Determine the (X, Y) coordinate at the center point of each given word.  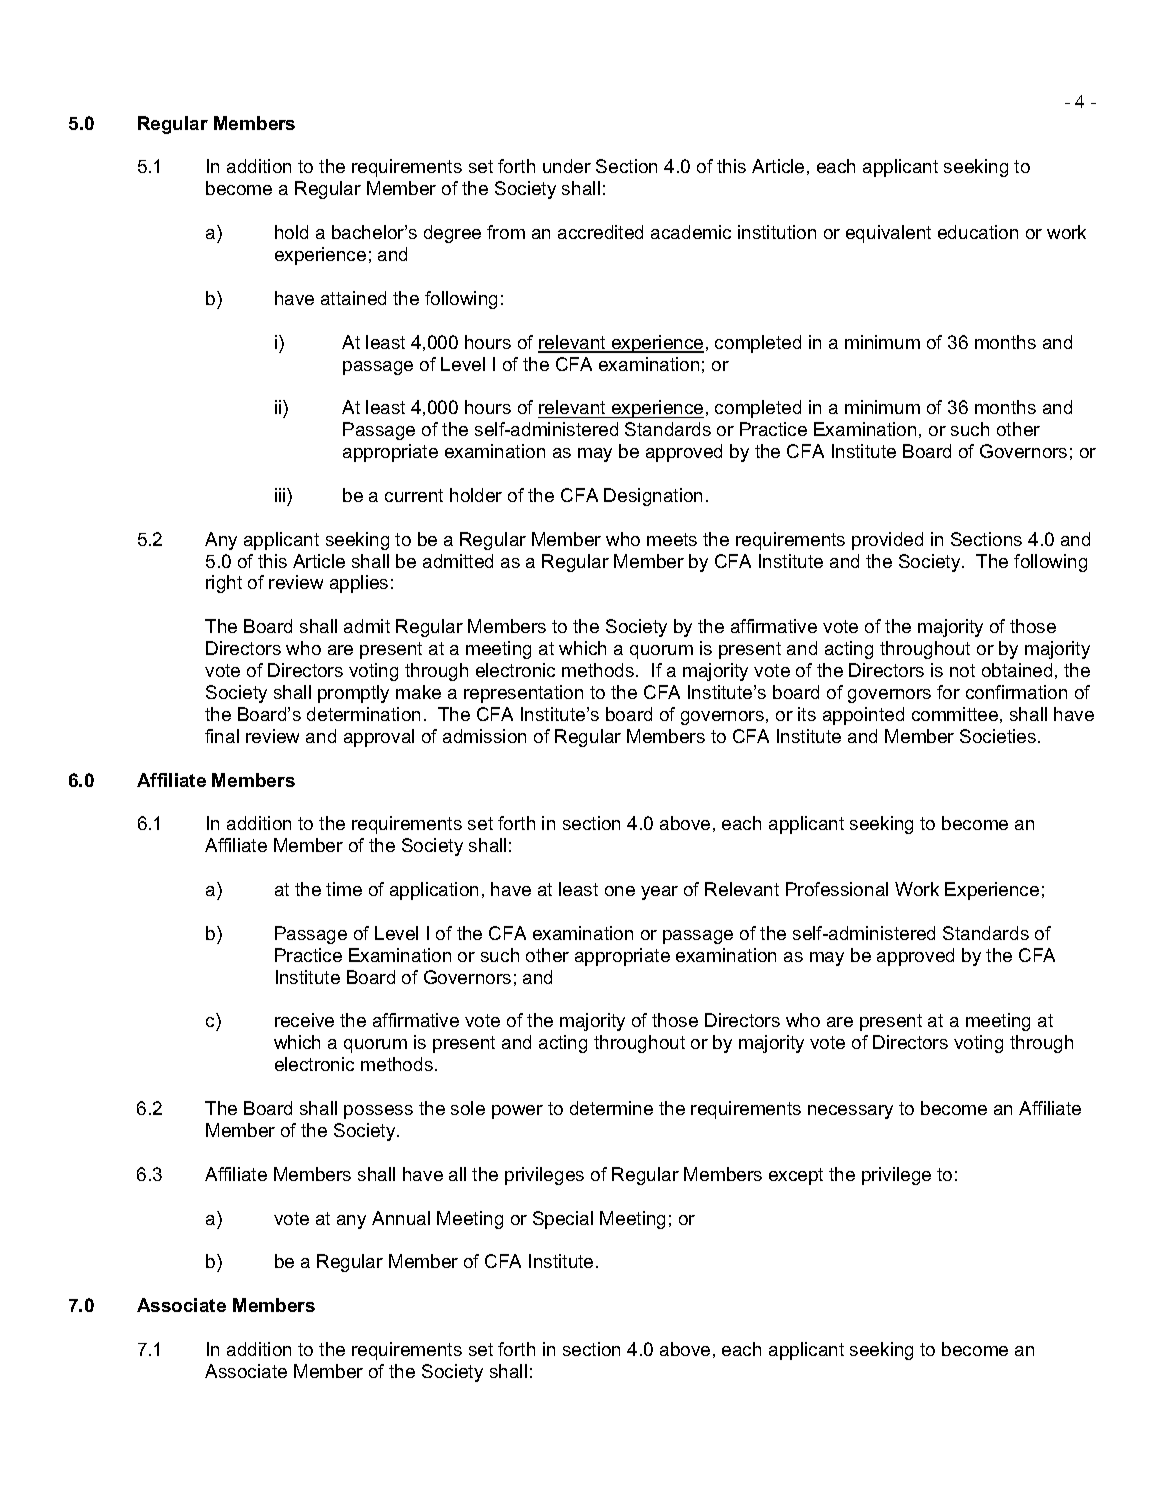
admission (484, 736)
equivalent (888, 234)
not (962, 670)
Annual (401, 1218)
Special (563, 1220)
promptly (353, 694)
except (796, 1176)
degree (452, 234)
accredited (600, 232)
